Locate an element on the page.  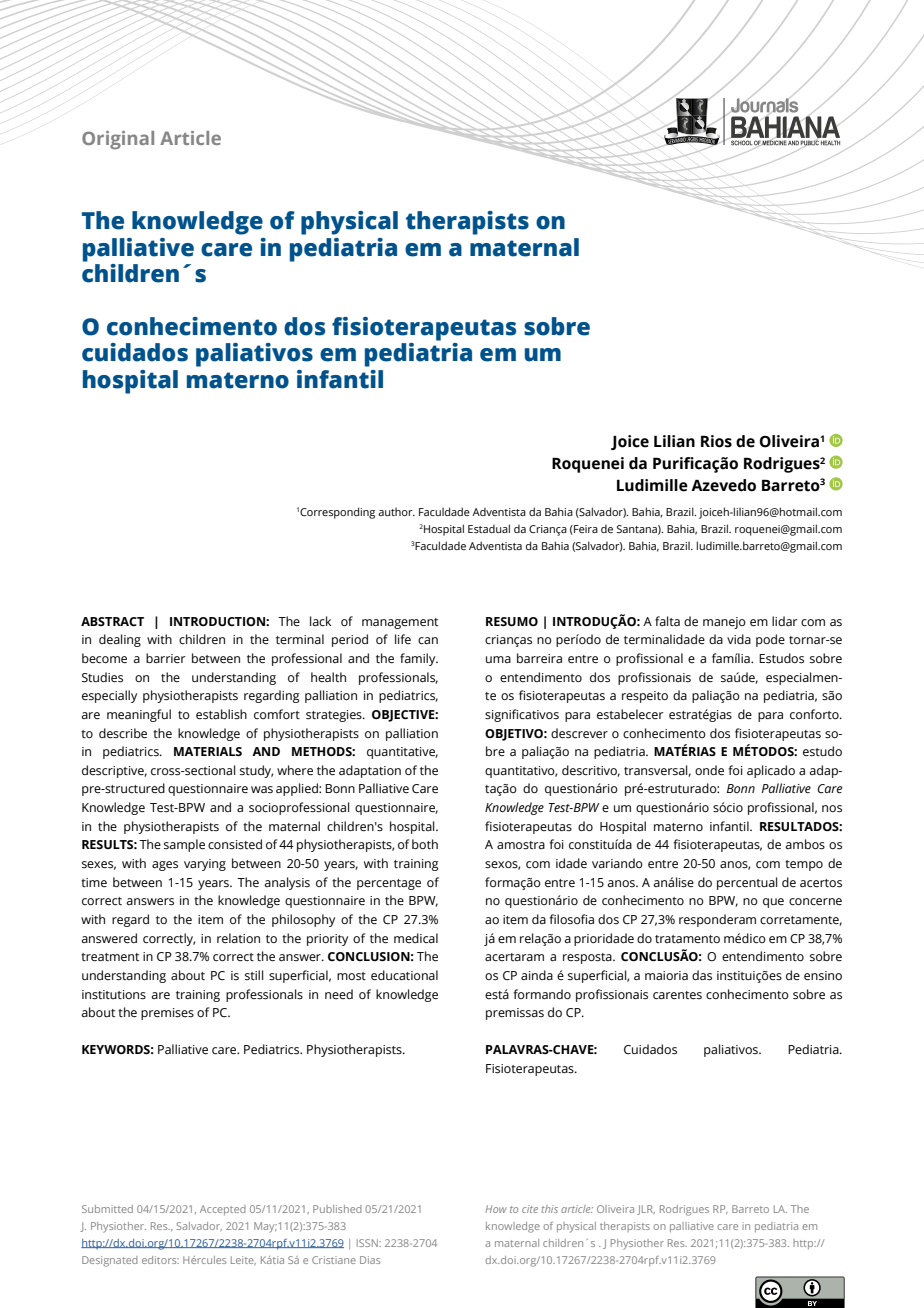
management is located at coordinates (400, 623).
